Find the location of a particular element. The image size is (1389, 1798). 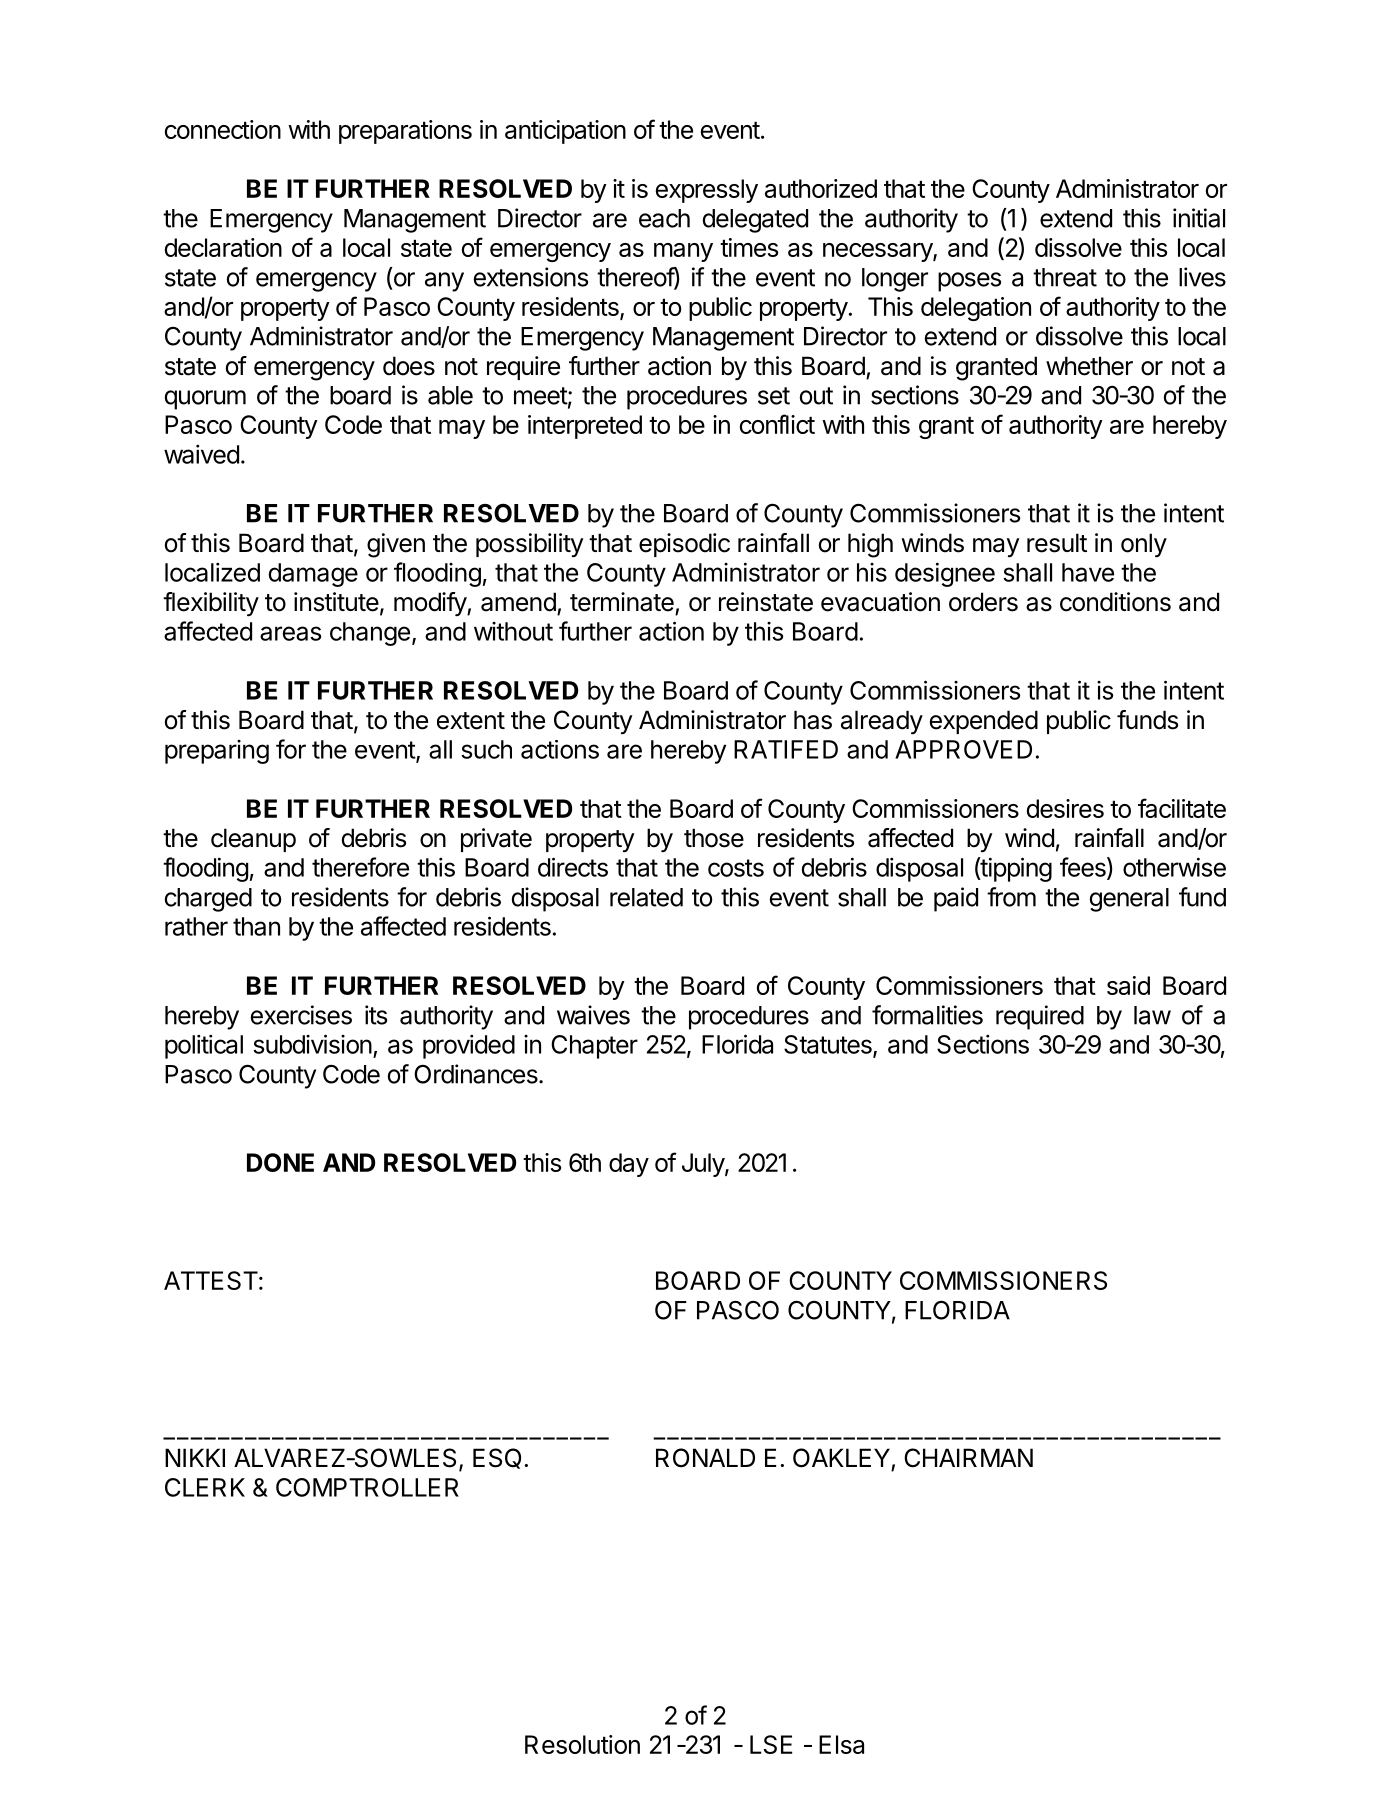

LSE is located at coordinates (771, 1744).
